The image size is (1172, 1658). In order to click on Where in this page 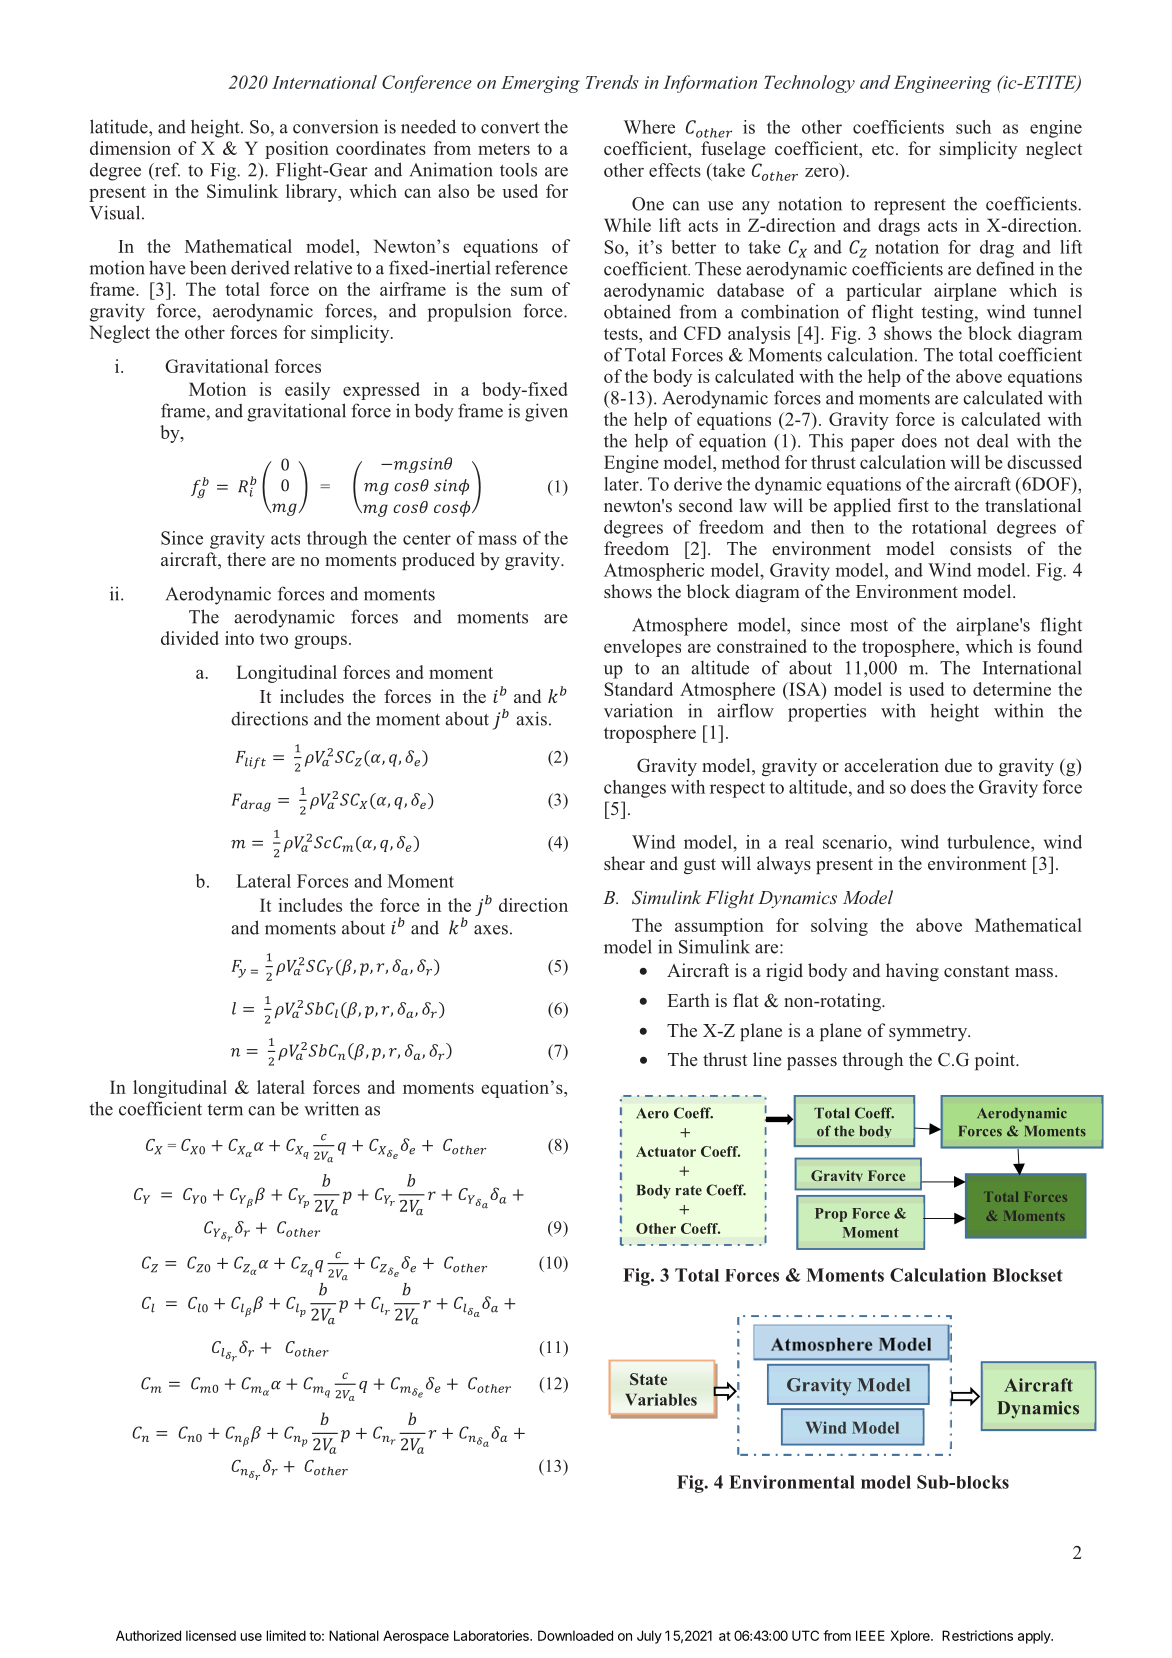, I will do `click(649, 127)`.
